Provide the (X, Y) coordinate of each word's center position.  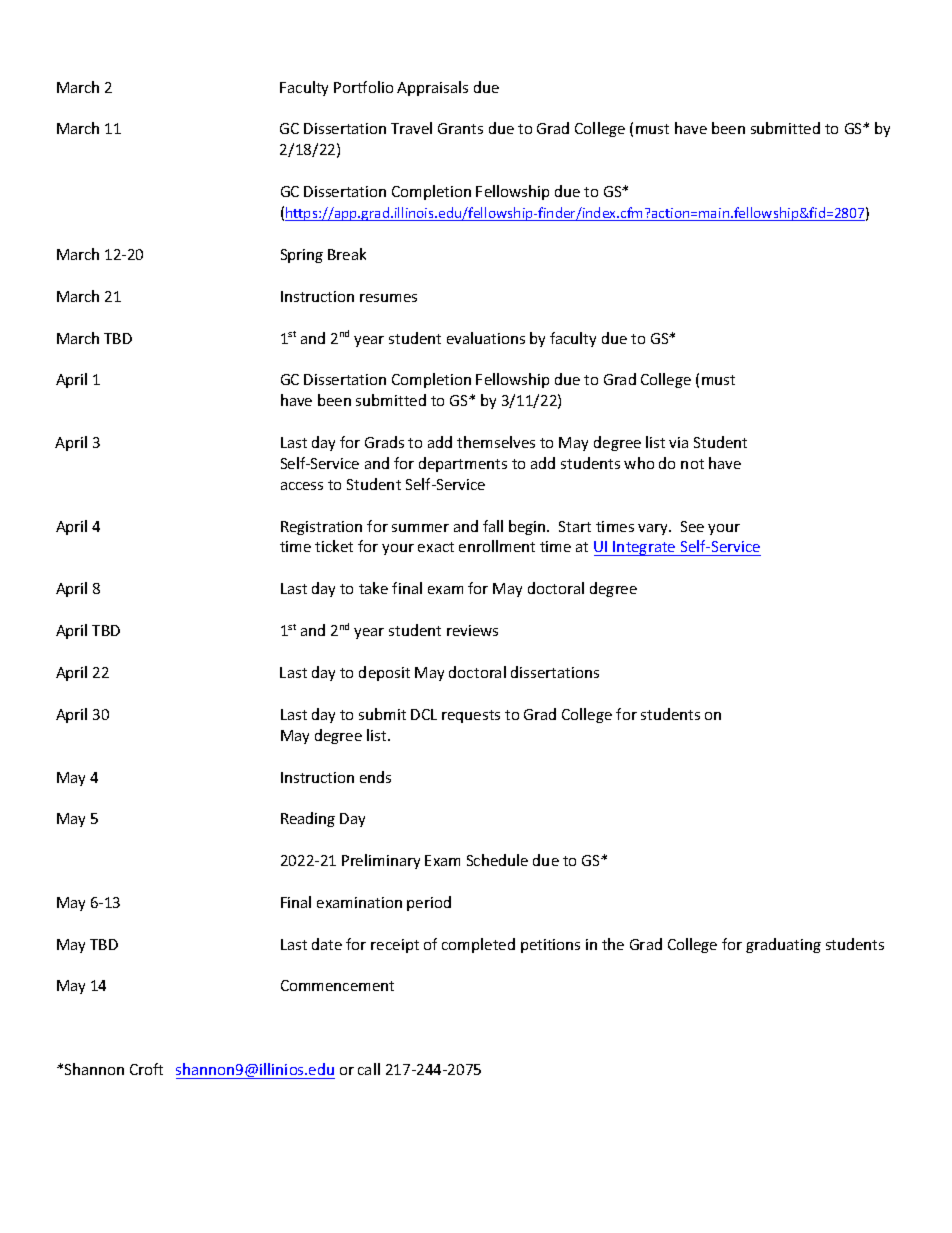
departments (463, 464)
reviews (472, 630)
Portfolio (363, 87)
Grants (460, 128)
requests (471, 716)
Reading (308, 819)
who (639, 463)
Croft (146, 1069)
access (302, 486)
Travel (411, 128)
